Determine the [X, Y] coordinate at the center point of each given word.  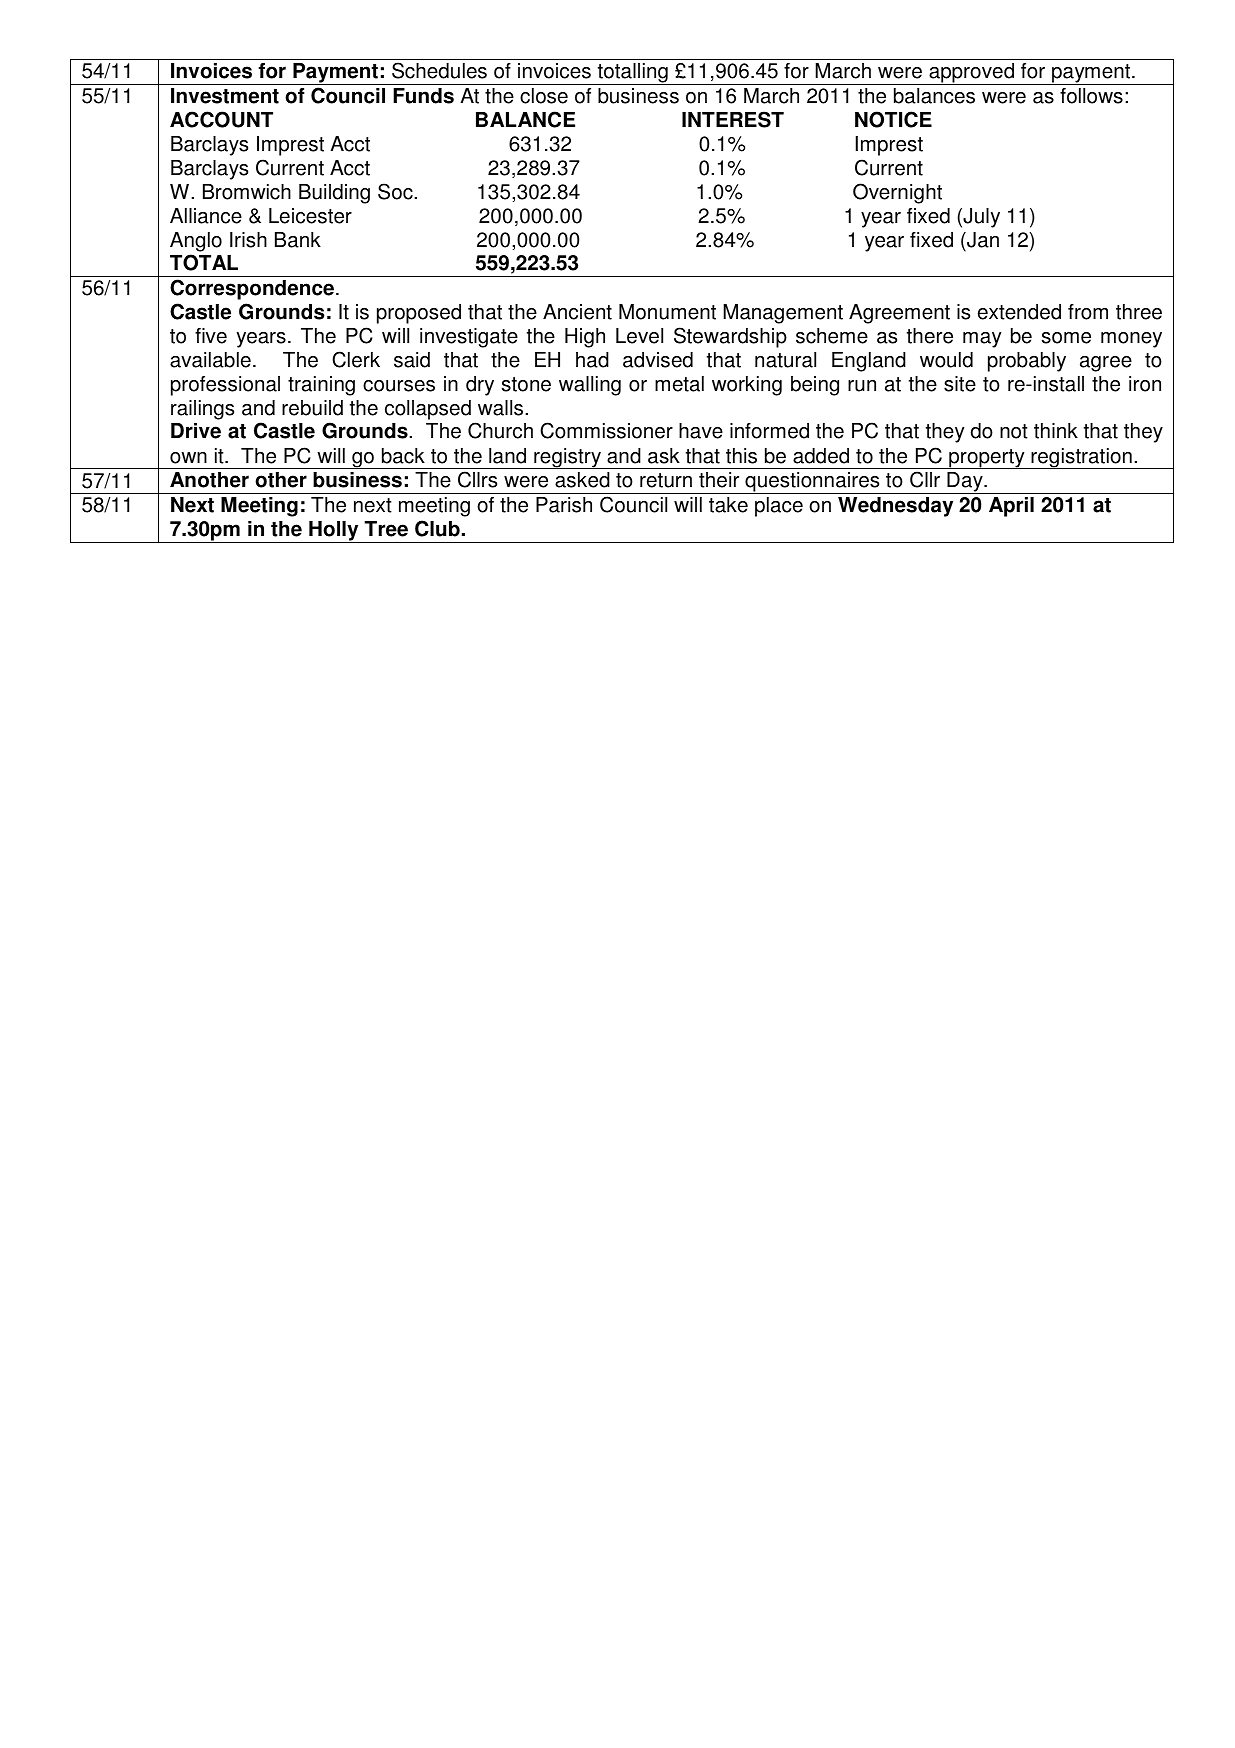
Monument [667, 312]
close [544, 96]
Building [334, 194]
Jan [982, 240]
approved [971, 74]
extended [1019, 312]
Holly [334, 532]
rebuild [312, 408]
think [1056, 431]
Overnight [897, 193]
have [701, 431]
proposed [419, 314]
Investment [225, 96]
